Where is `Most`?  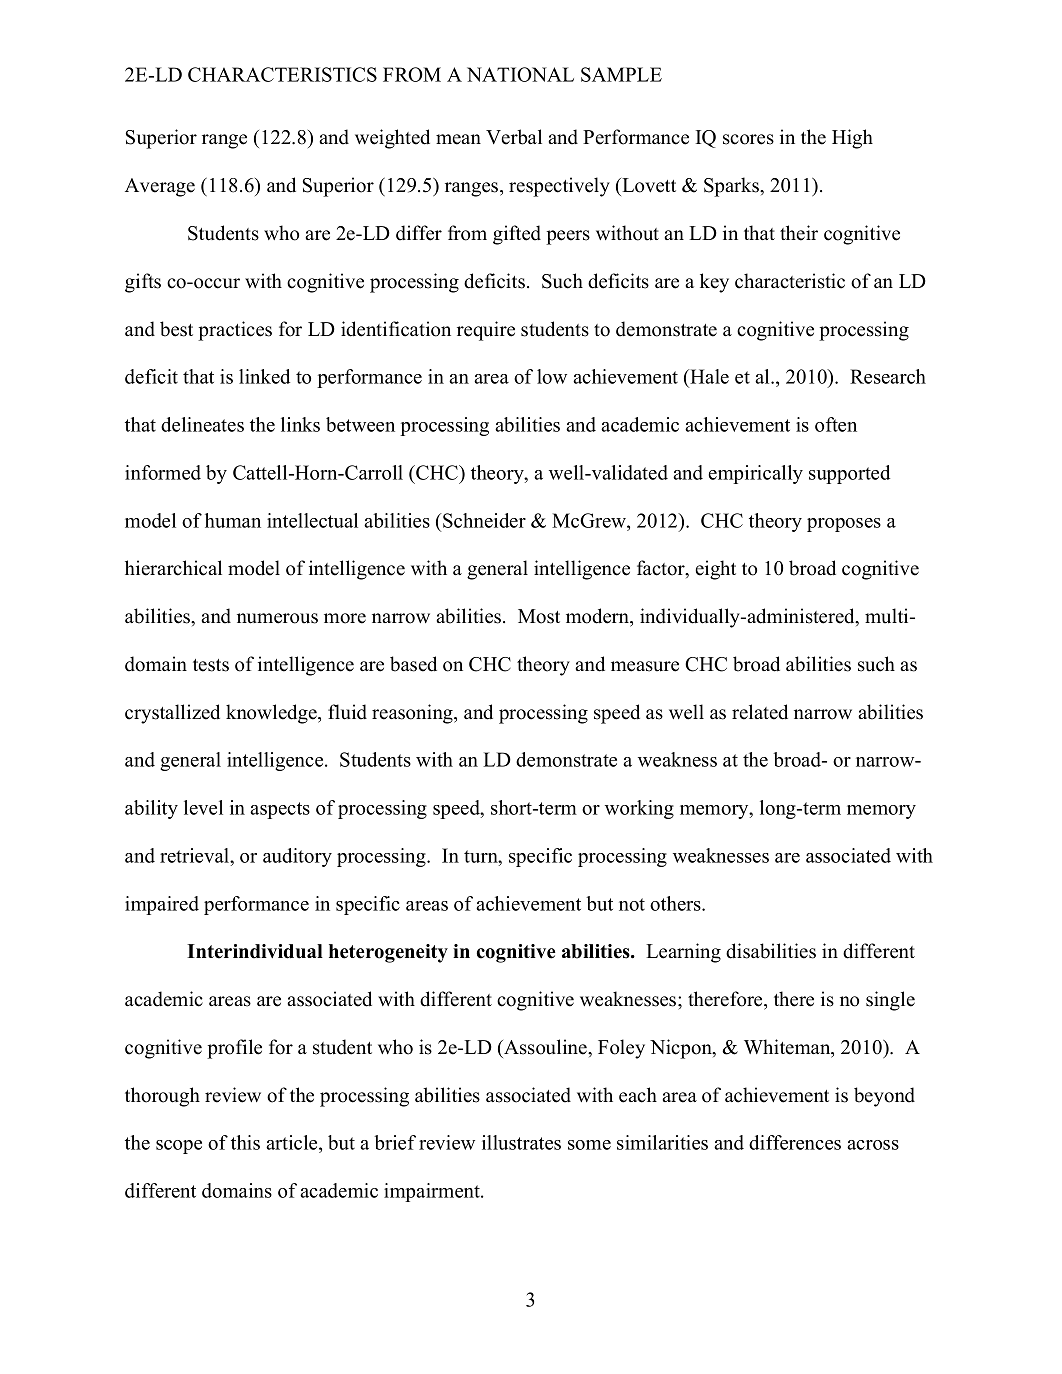 Most is located at coordinates (539, 616).
